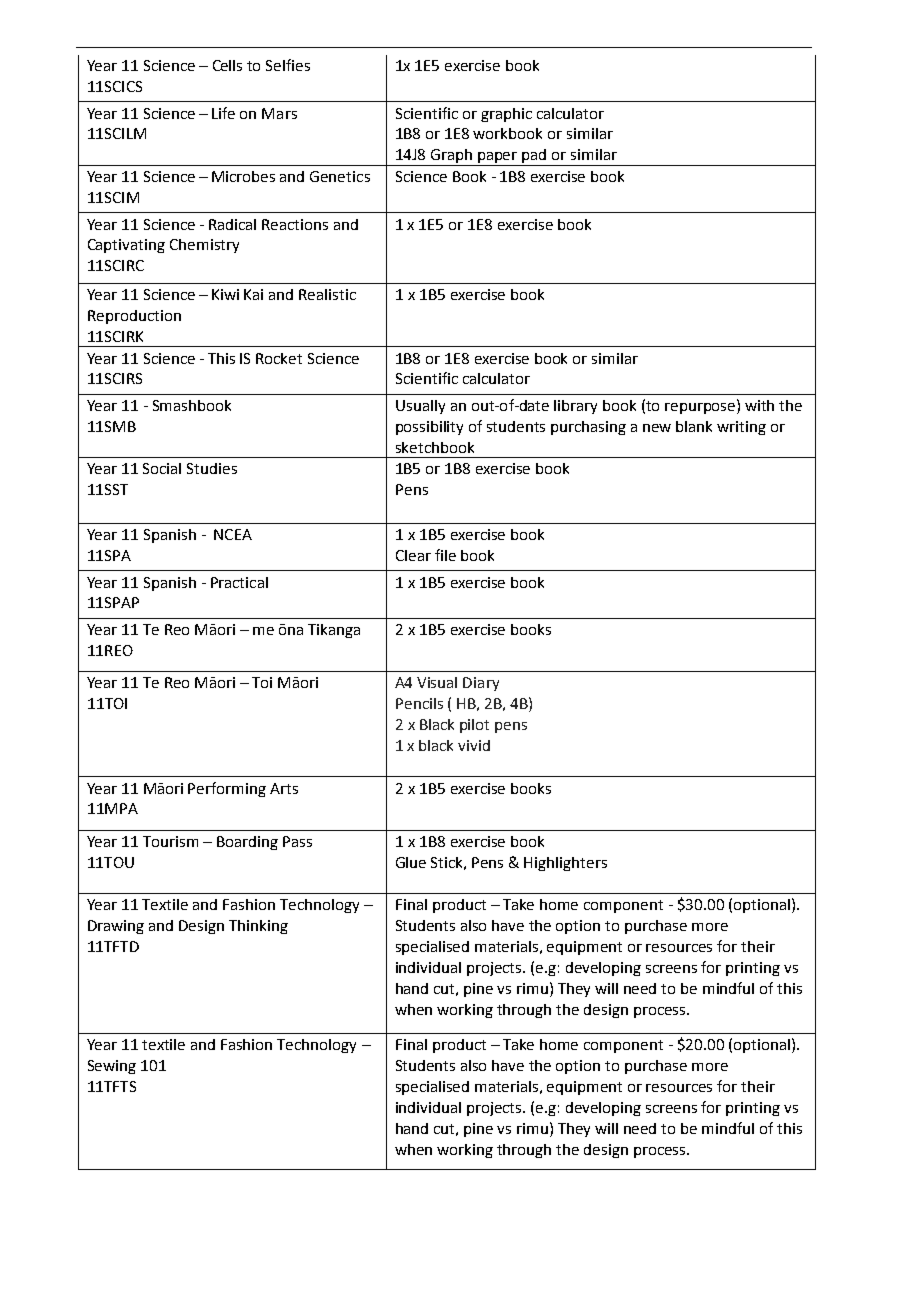  What do you see at coordinates (657, 428) in the screenshot?
I see `new` at bounding box center [657, 428].
